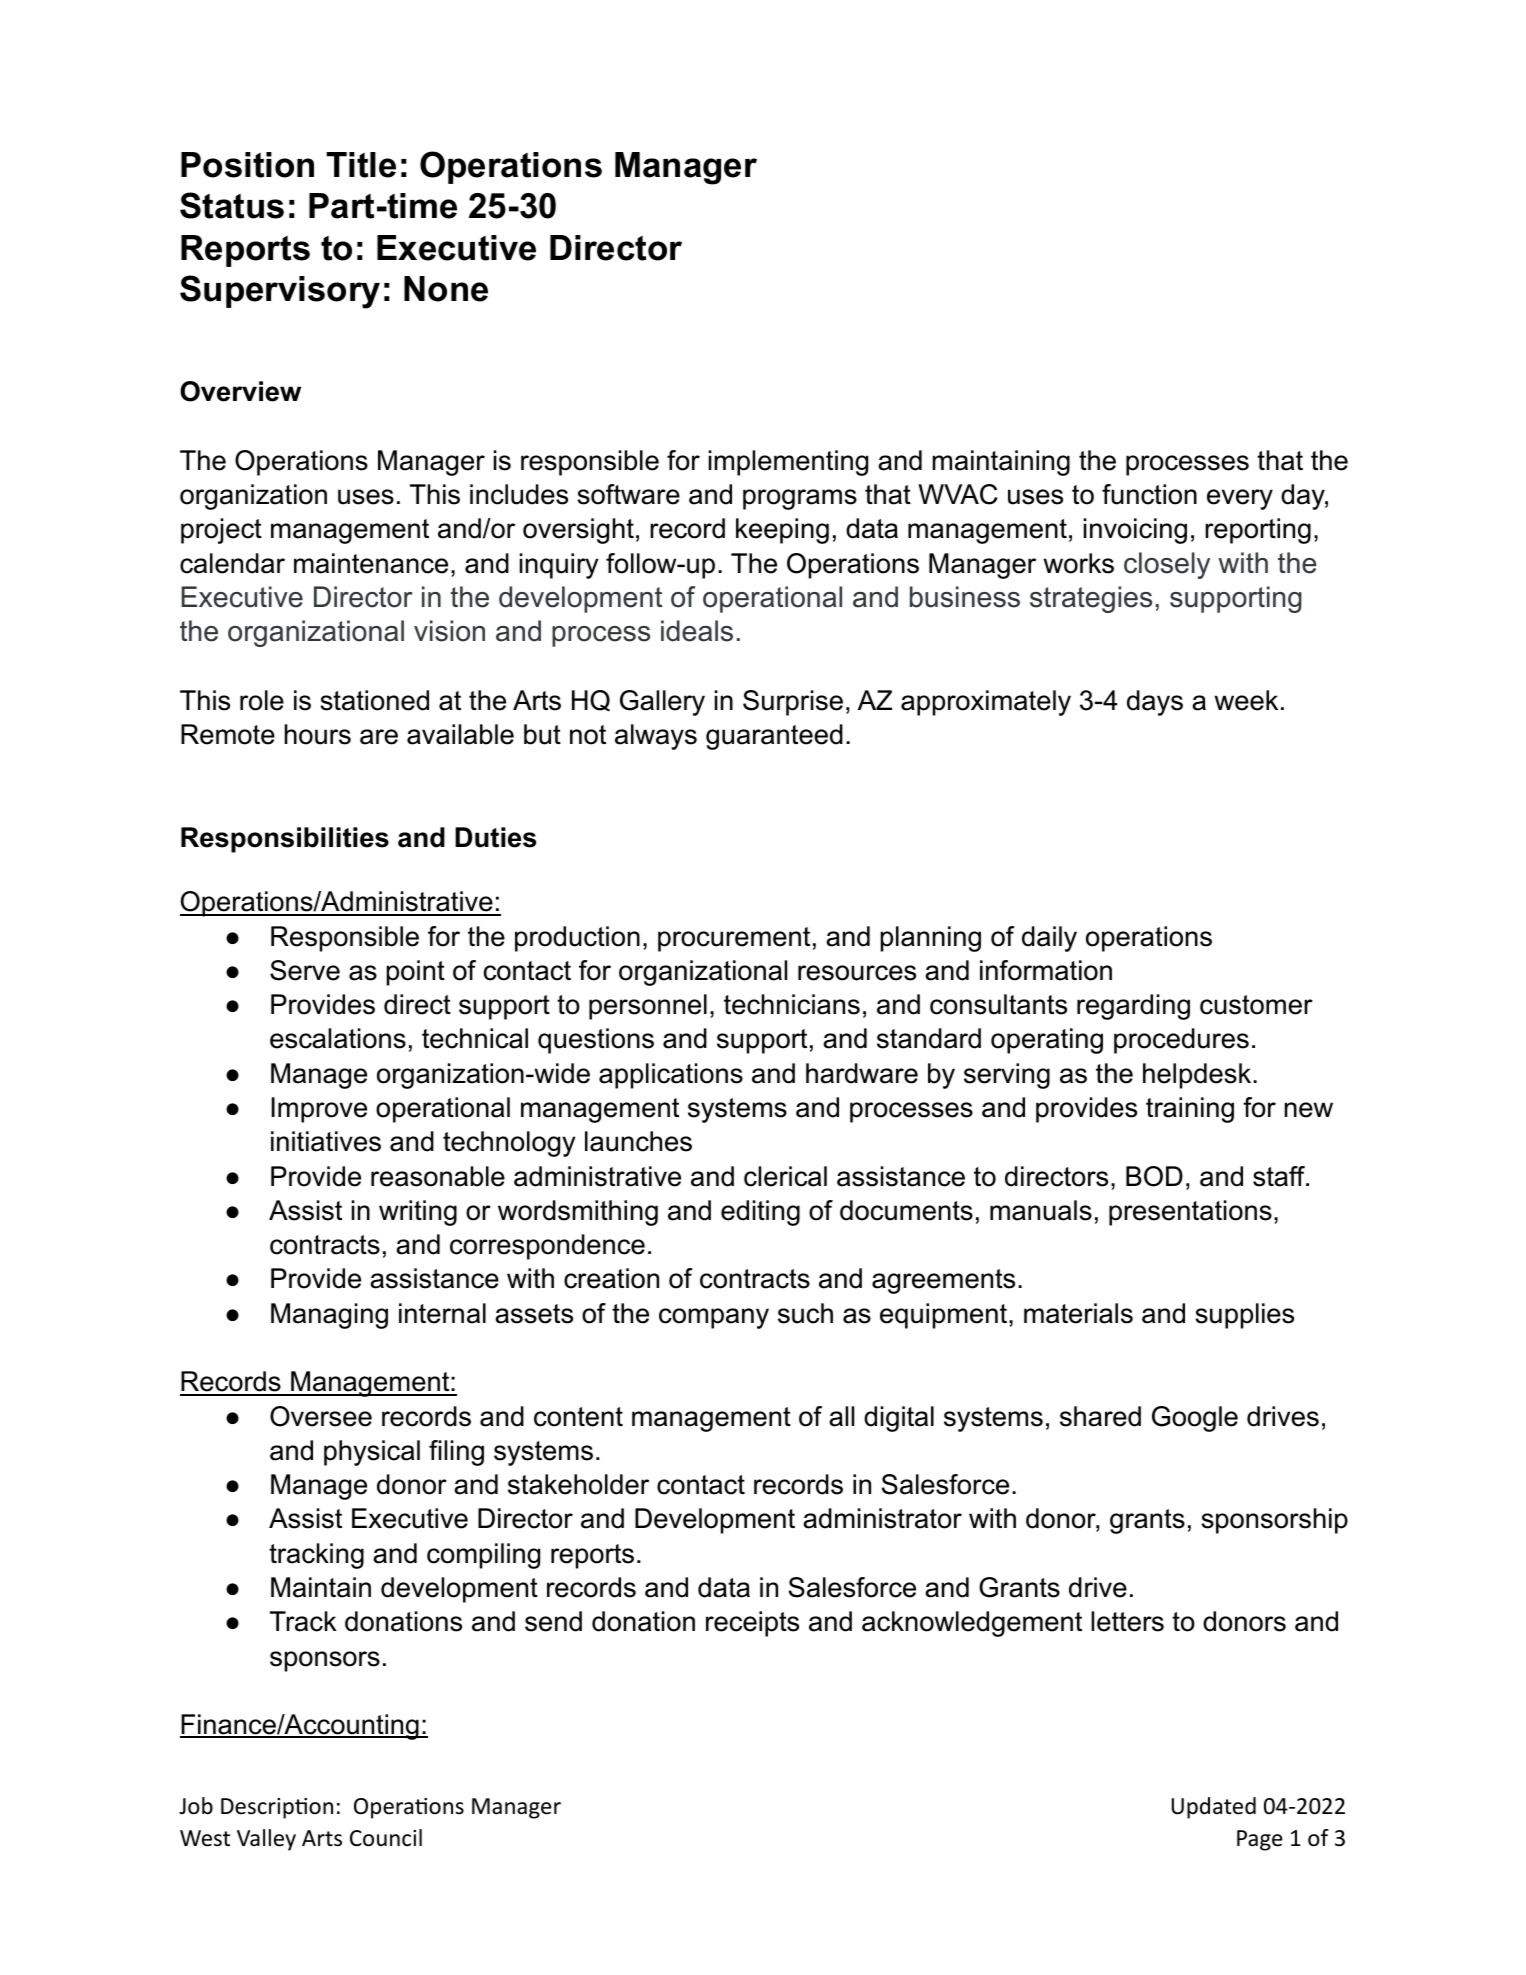  I want to click on Council, so click(386, 1838).
